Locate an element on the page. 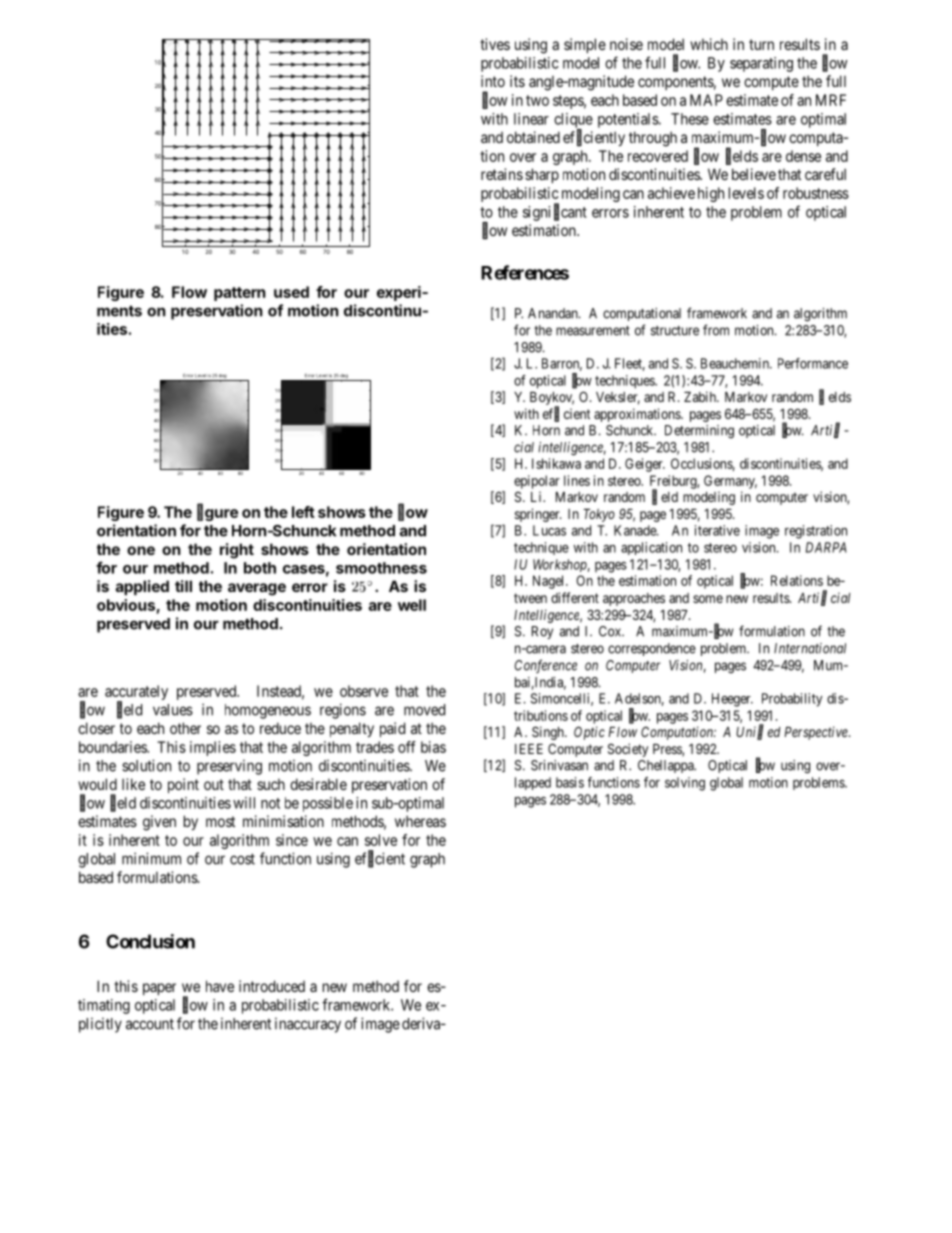 This image has width=952, height=1233. its is located at coordinates (517, 81).
